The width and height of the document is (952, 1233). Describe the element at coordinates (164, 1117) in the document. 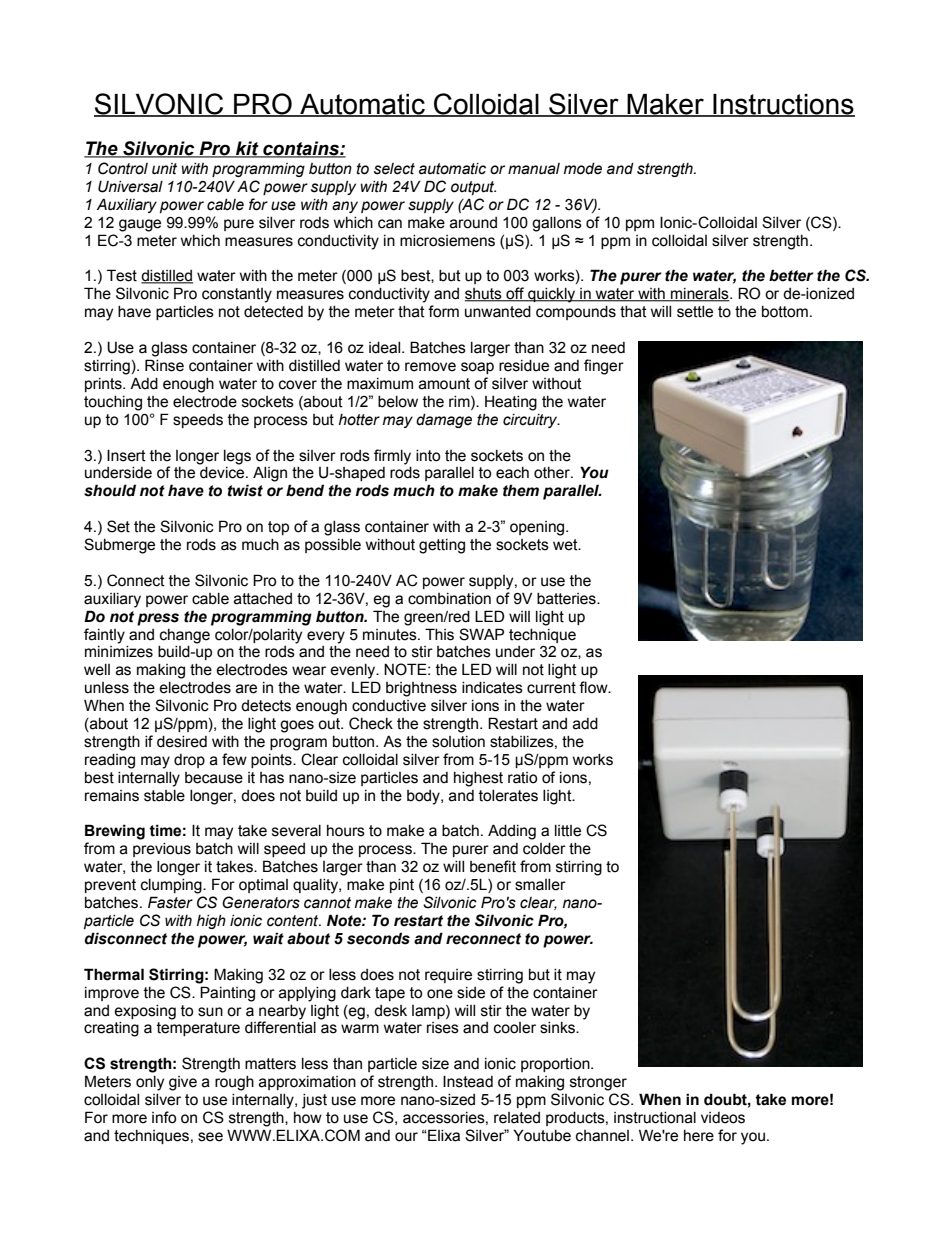

I see `info` at that location.
